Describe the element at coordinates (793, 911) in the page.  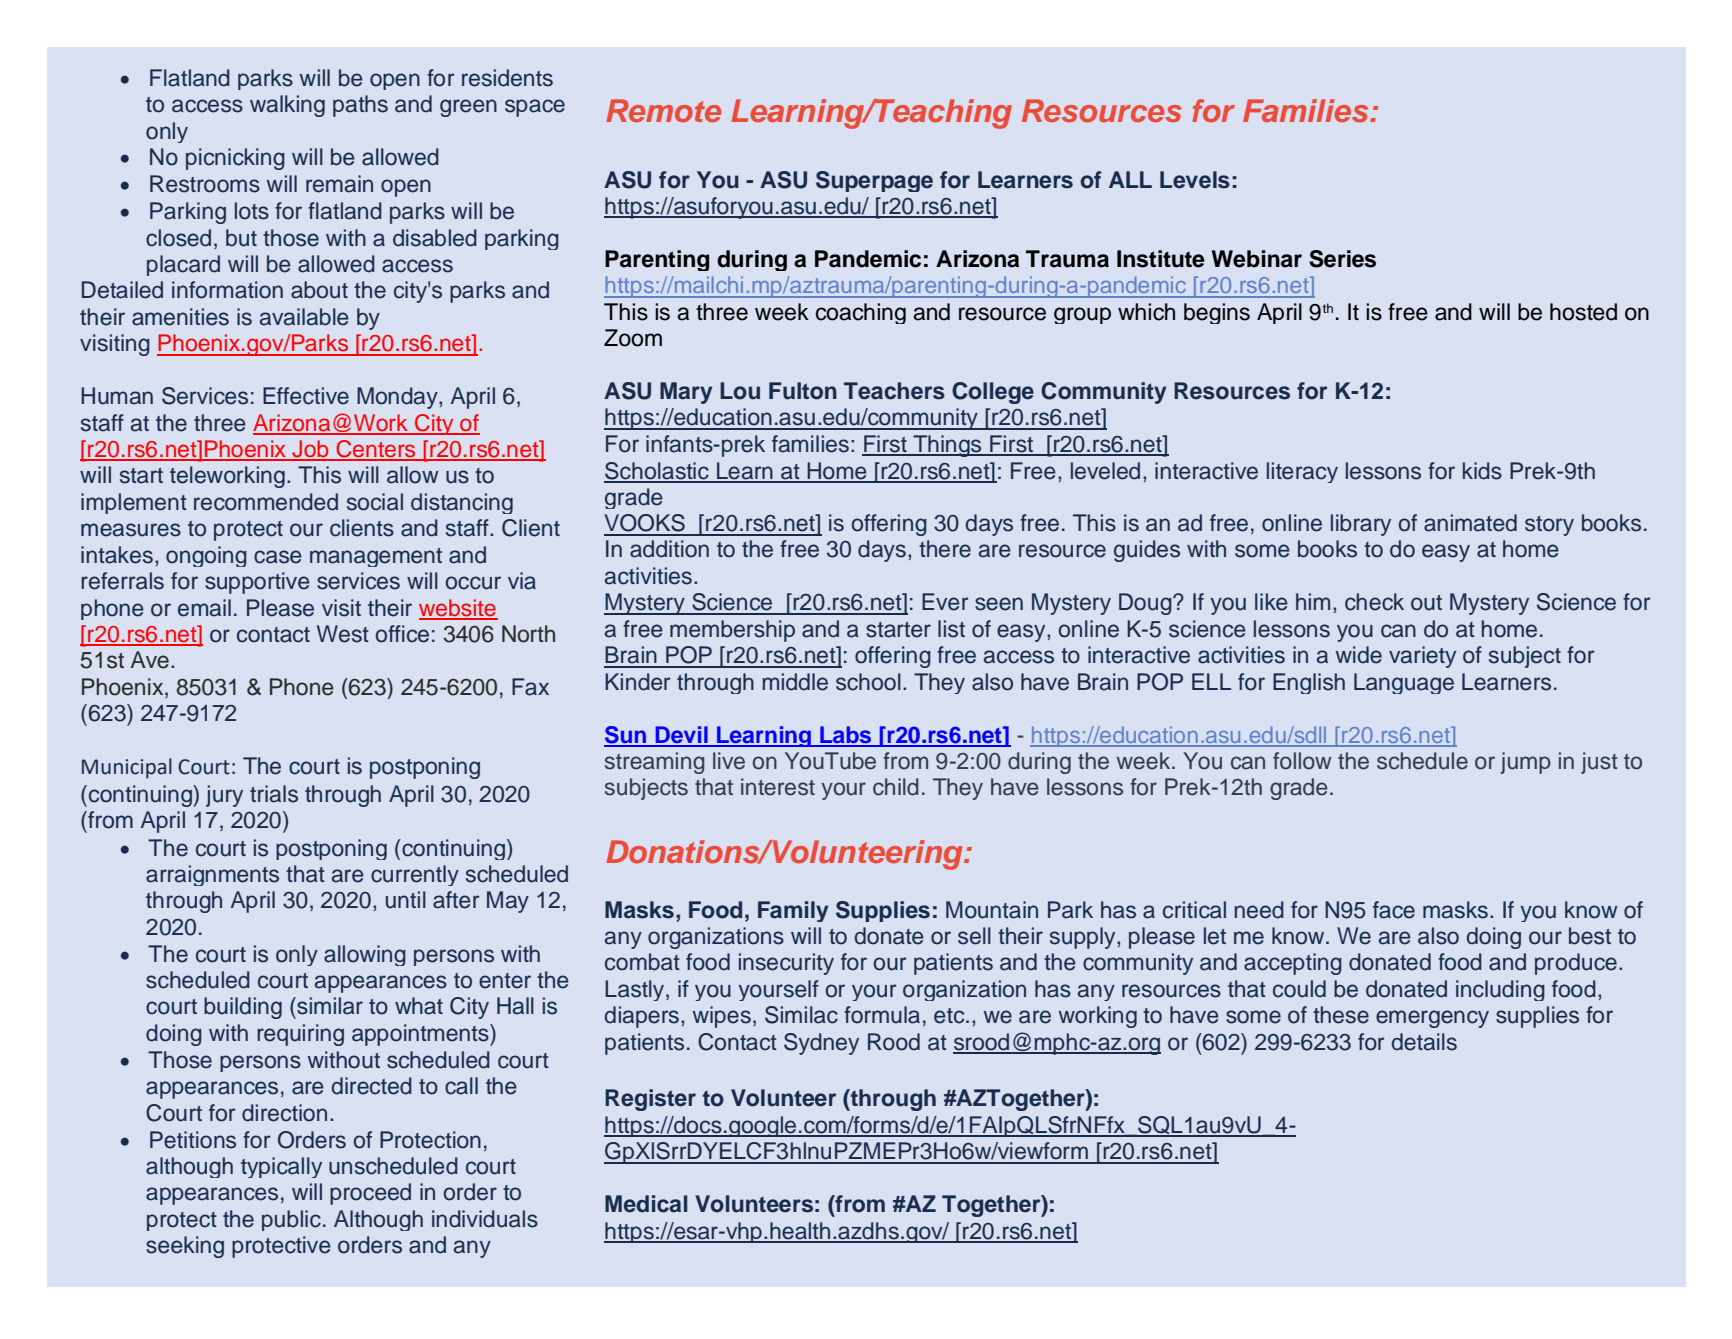
I see `Family` at that location.
